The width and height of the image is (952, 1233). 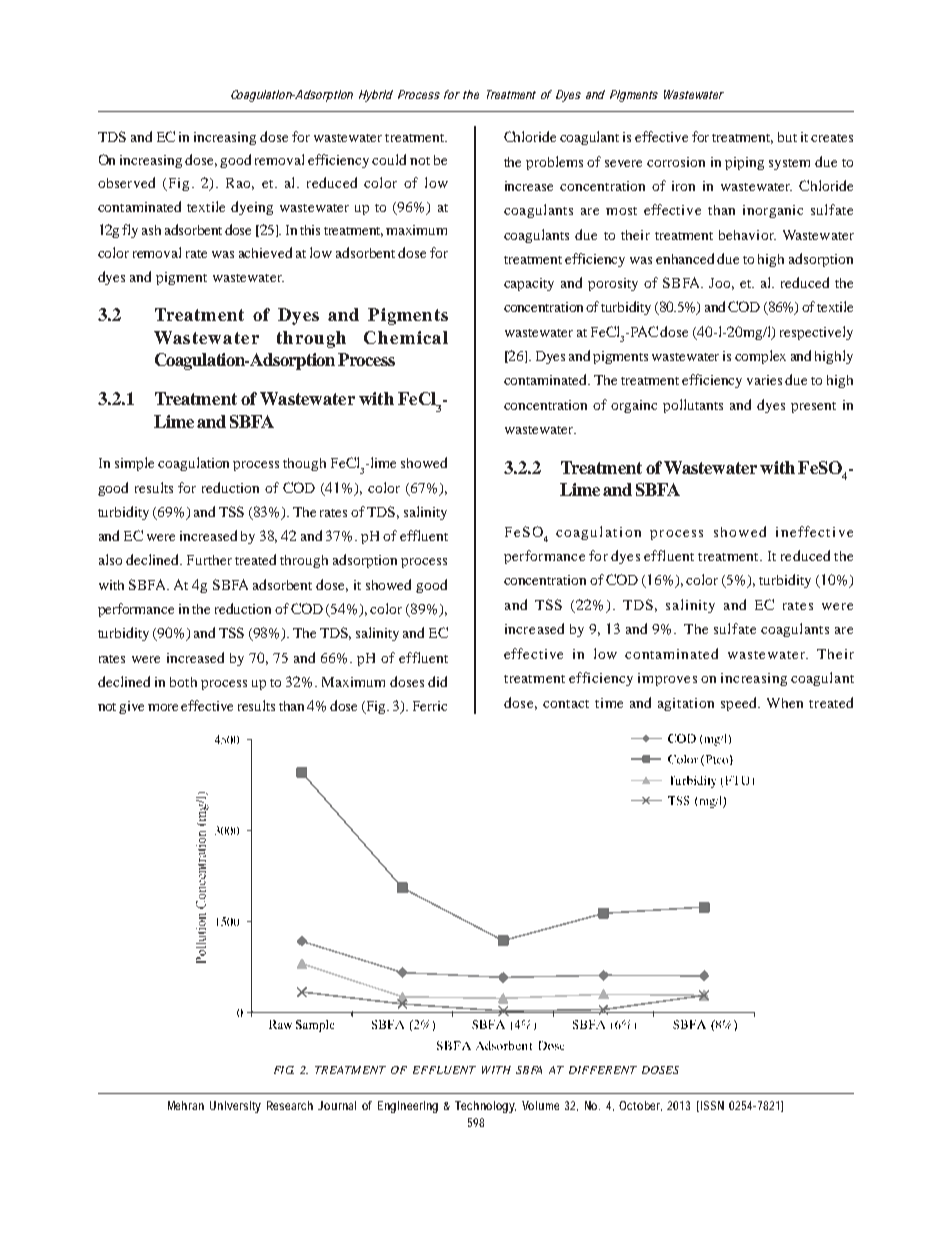 I want to click on Chemical, so click(x=406, y=337).
